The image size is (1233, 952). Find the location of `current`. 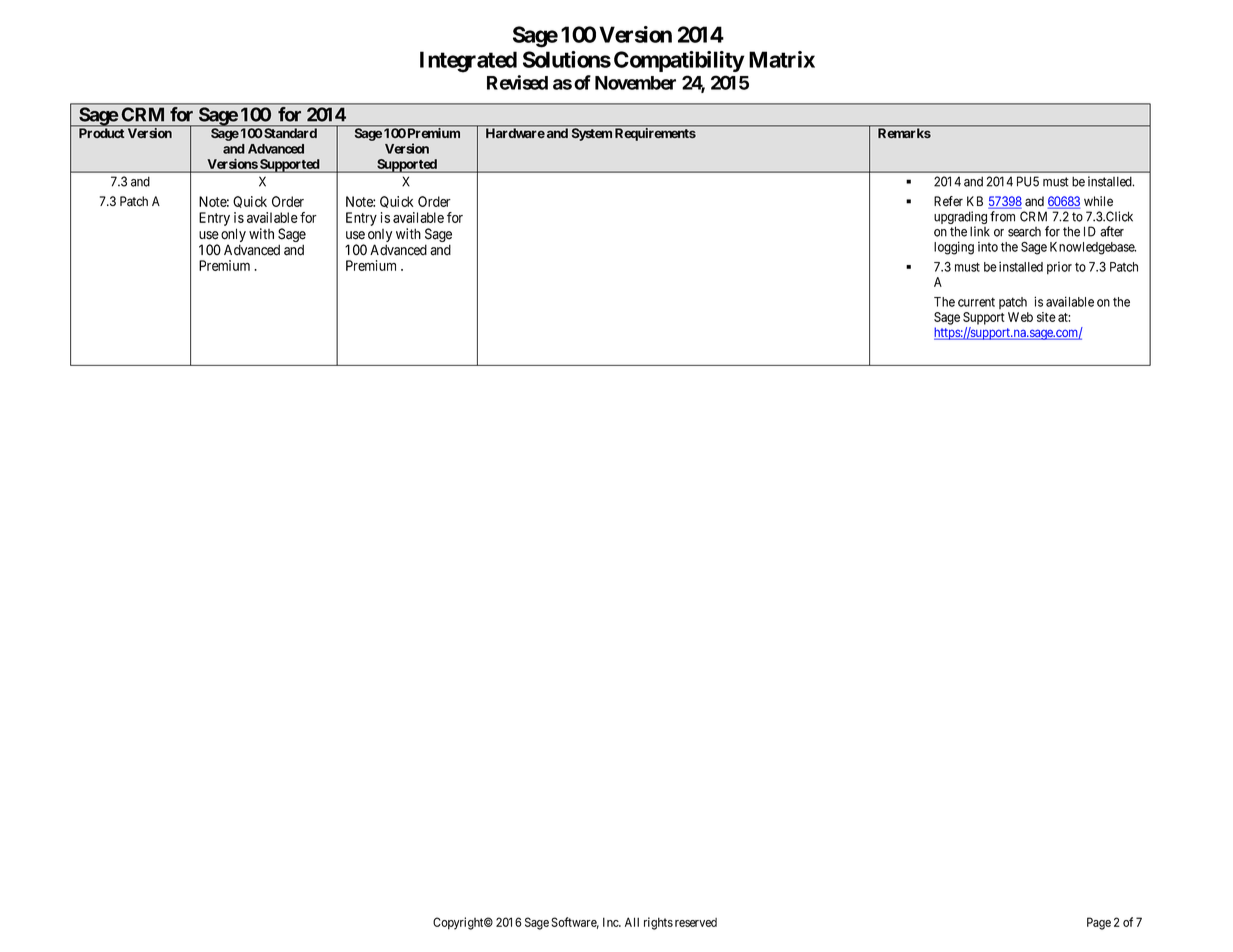

current is located at coordinates (976, 302).
